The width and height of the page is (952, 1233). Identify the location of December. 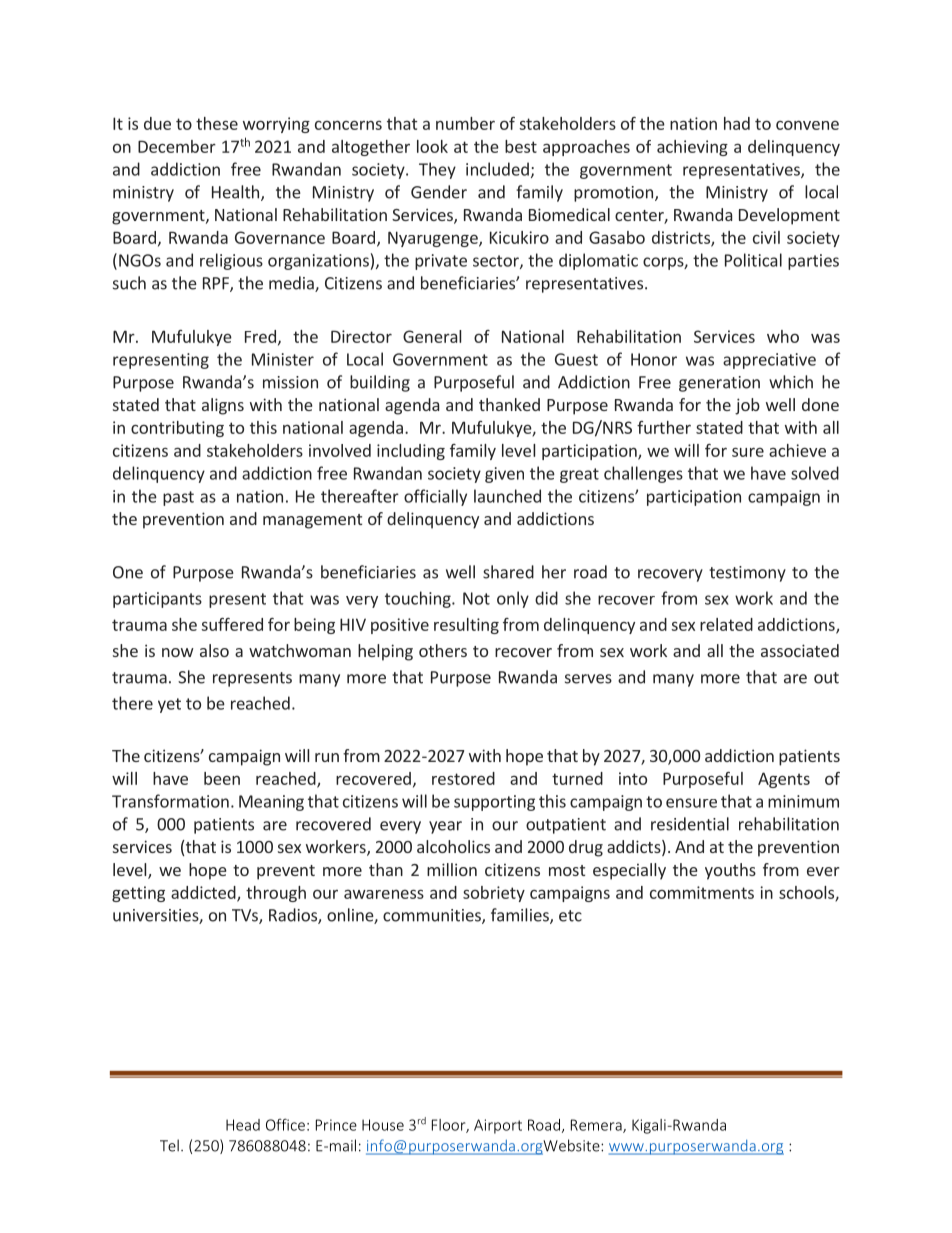
(177, 146).
